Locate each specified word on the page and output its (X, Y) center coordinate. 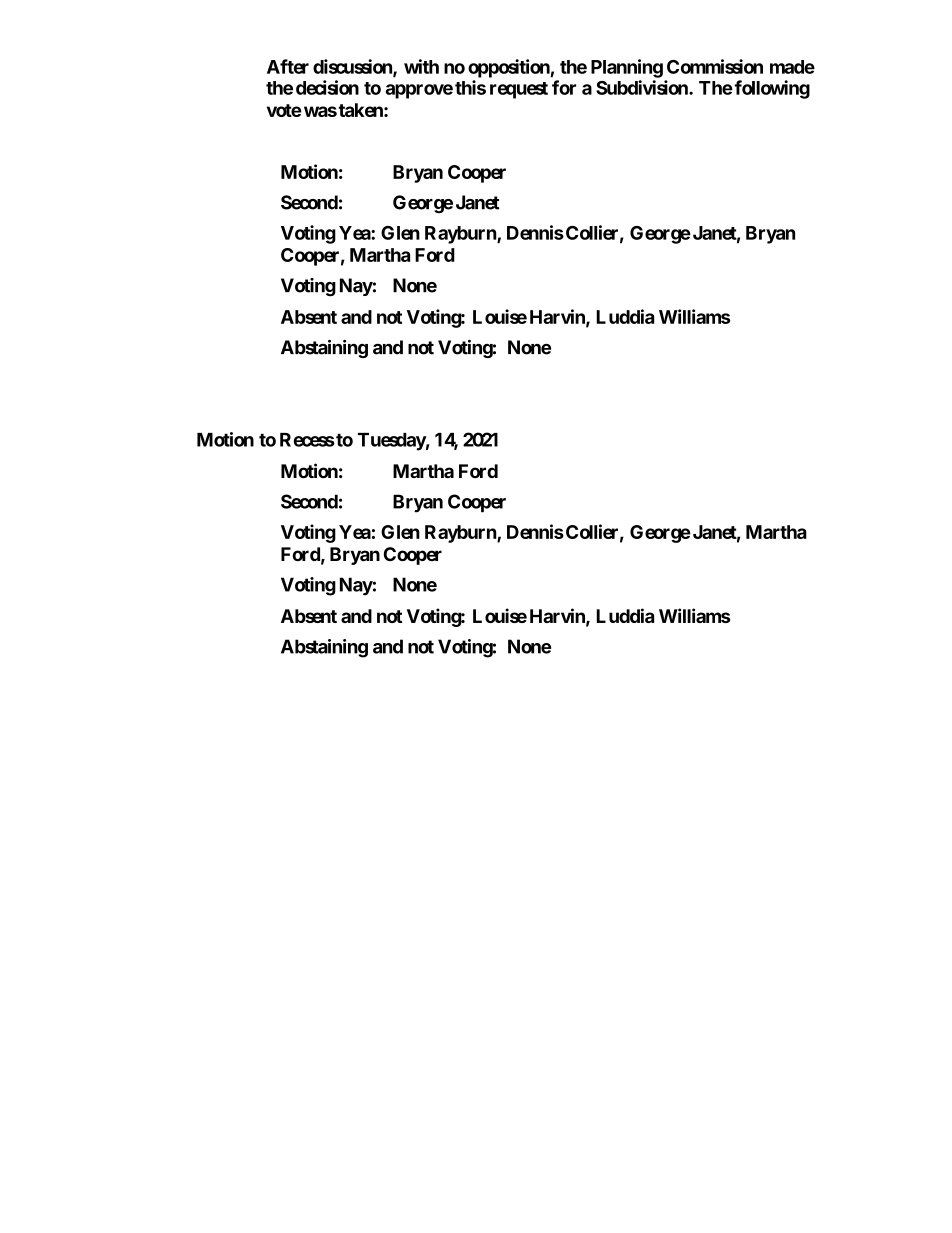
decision (327, 87)
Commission (715, 66)
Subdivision (643, 87)
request (519, 90)
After (288, 66)
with (421, 66)
